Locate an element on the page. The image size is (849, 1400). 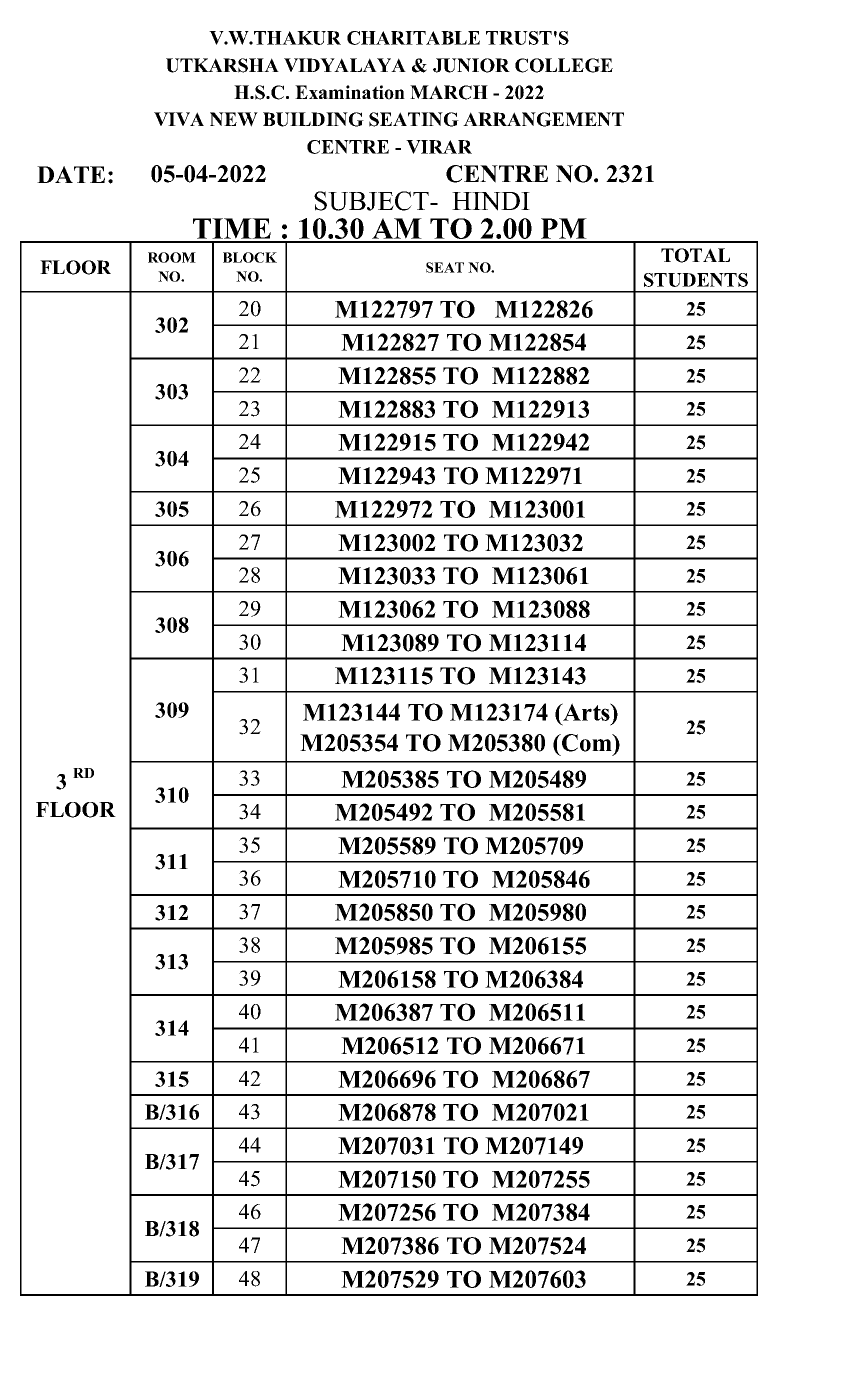
MARCH is located at coordinates (449, 92).
